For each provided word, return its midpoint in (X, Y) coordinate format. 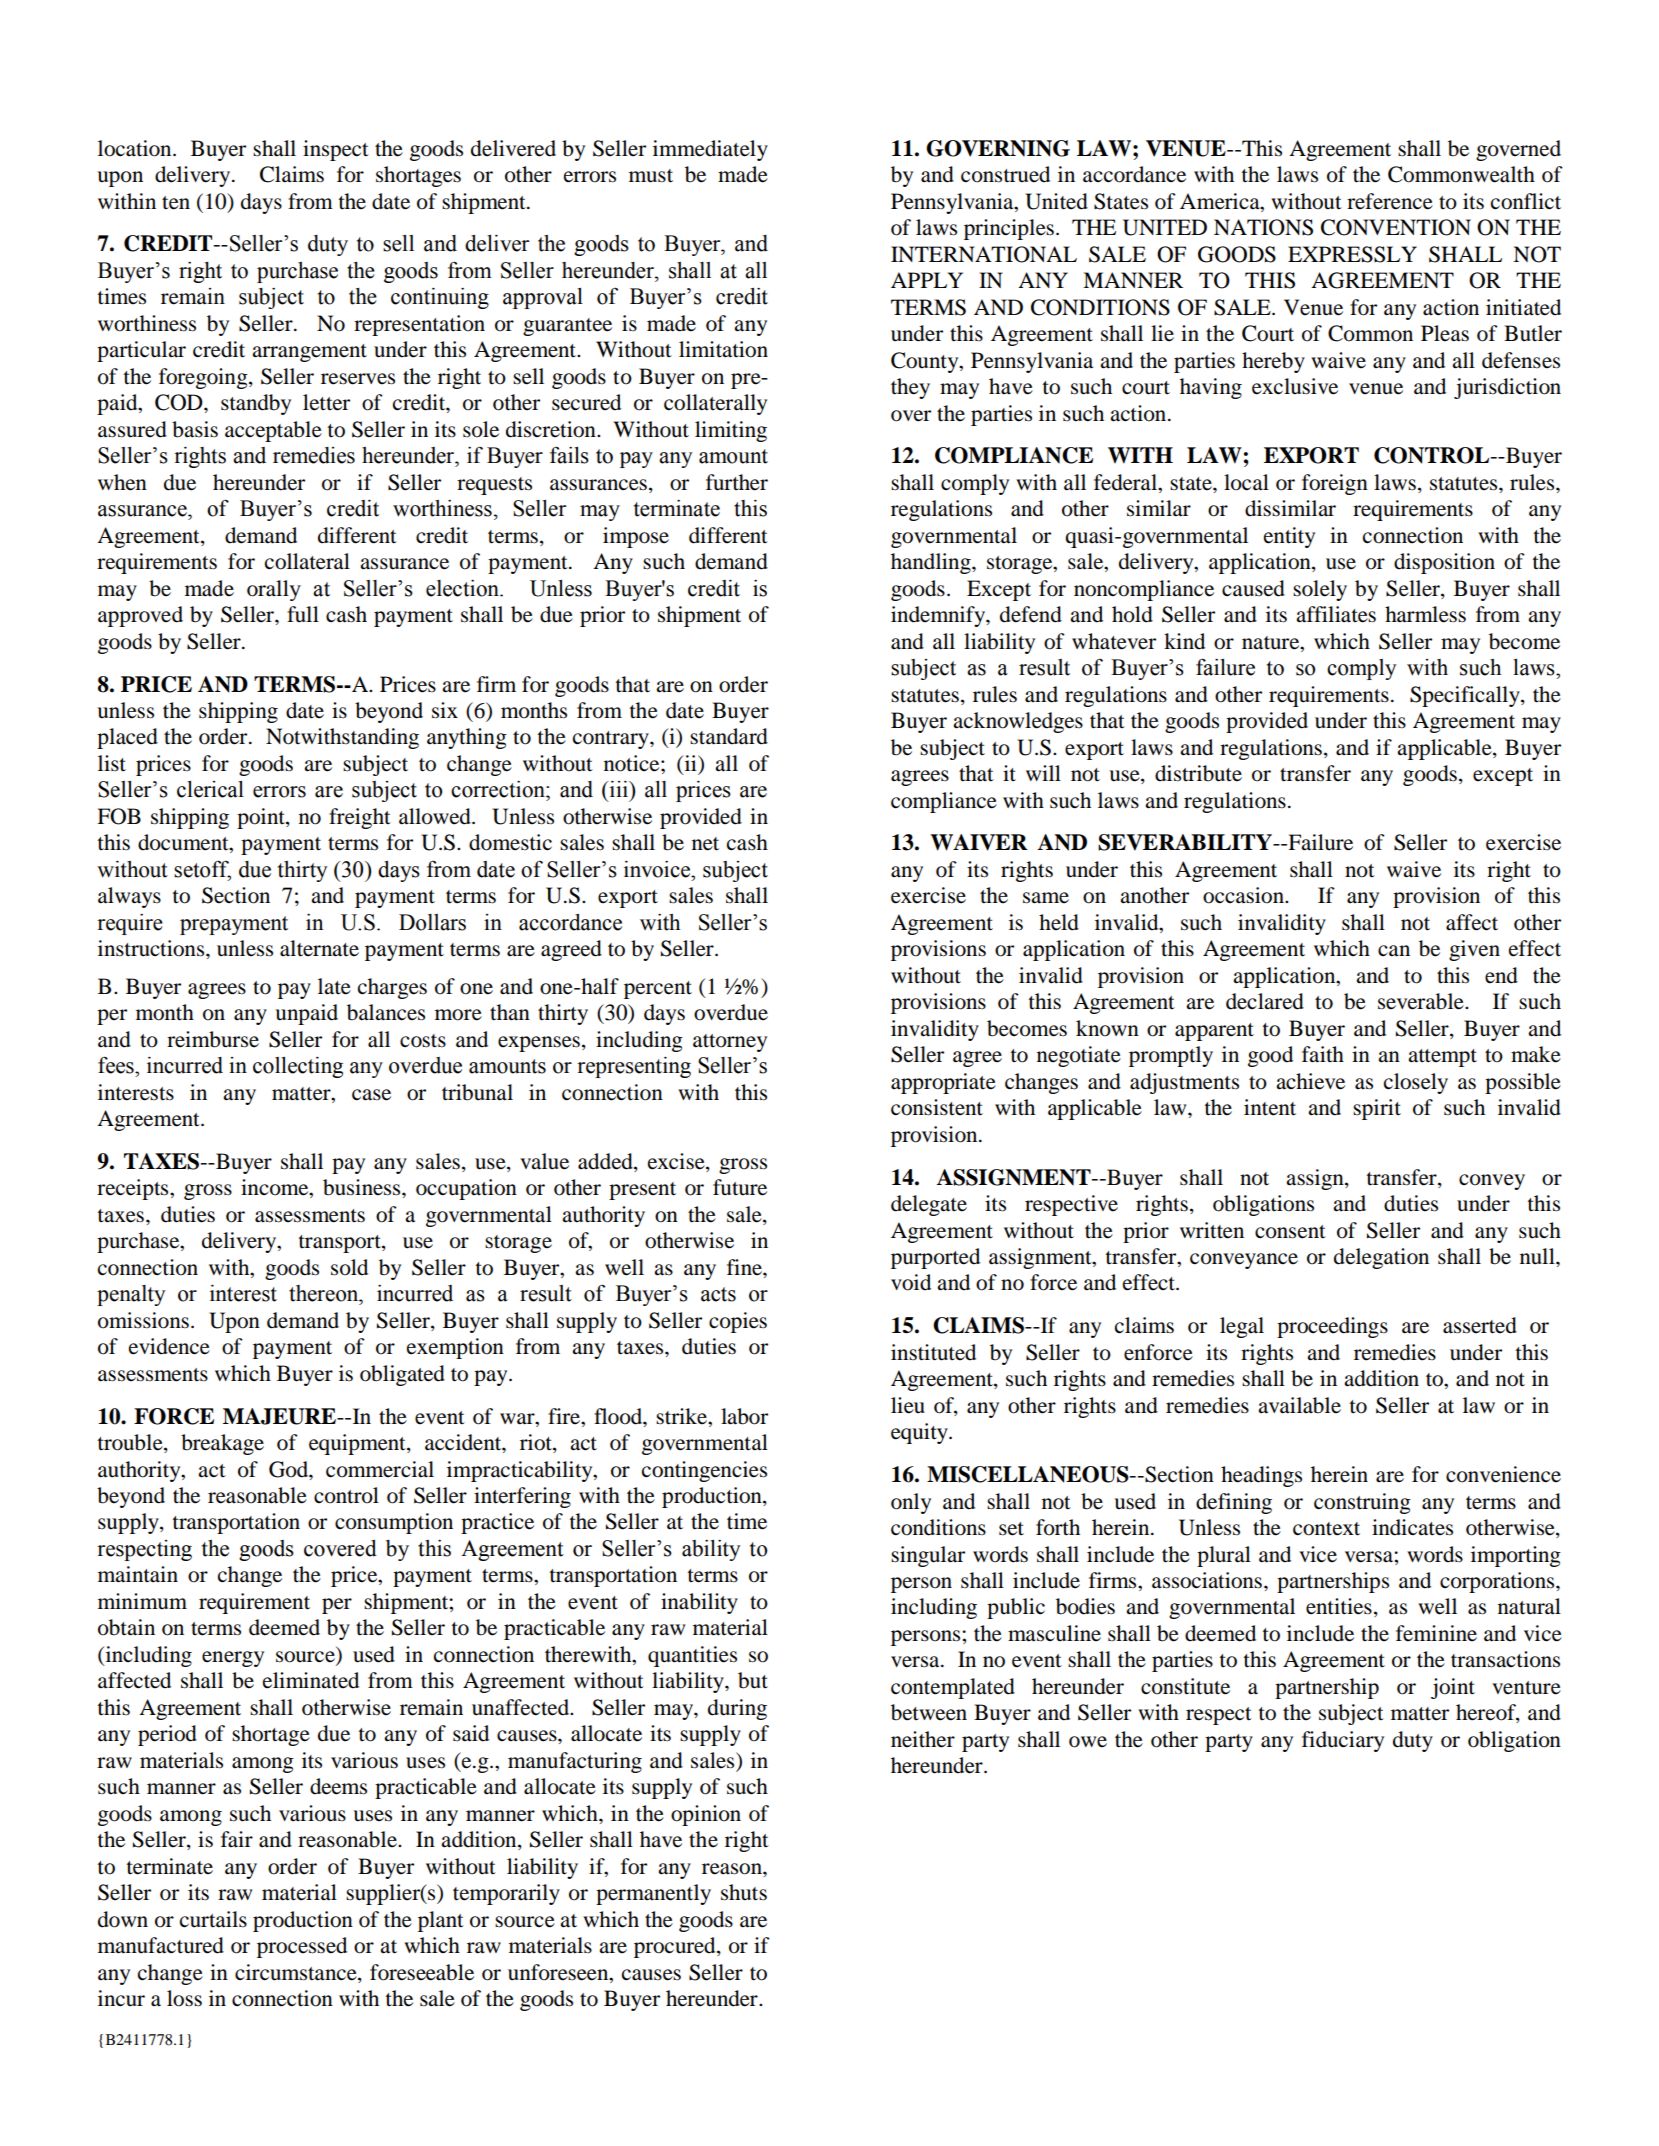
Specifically (1466, 696)
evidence (169, 1346)
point (262, 818)
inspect (336, 150)
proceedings (1332, 1327)
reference (1390, 201)
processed (302, 1947)
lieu (908, 1405)
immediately (710, 150)
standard (729, 736)
